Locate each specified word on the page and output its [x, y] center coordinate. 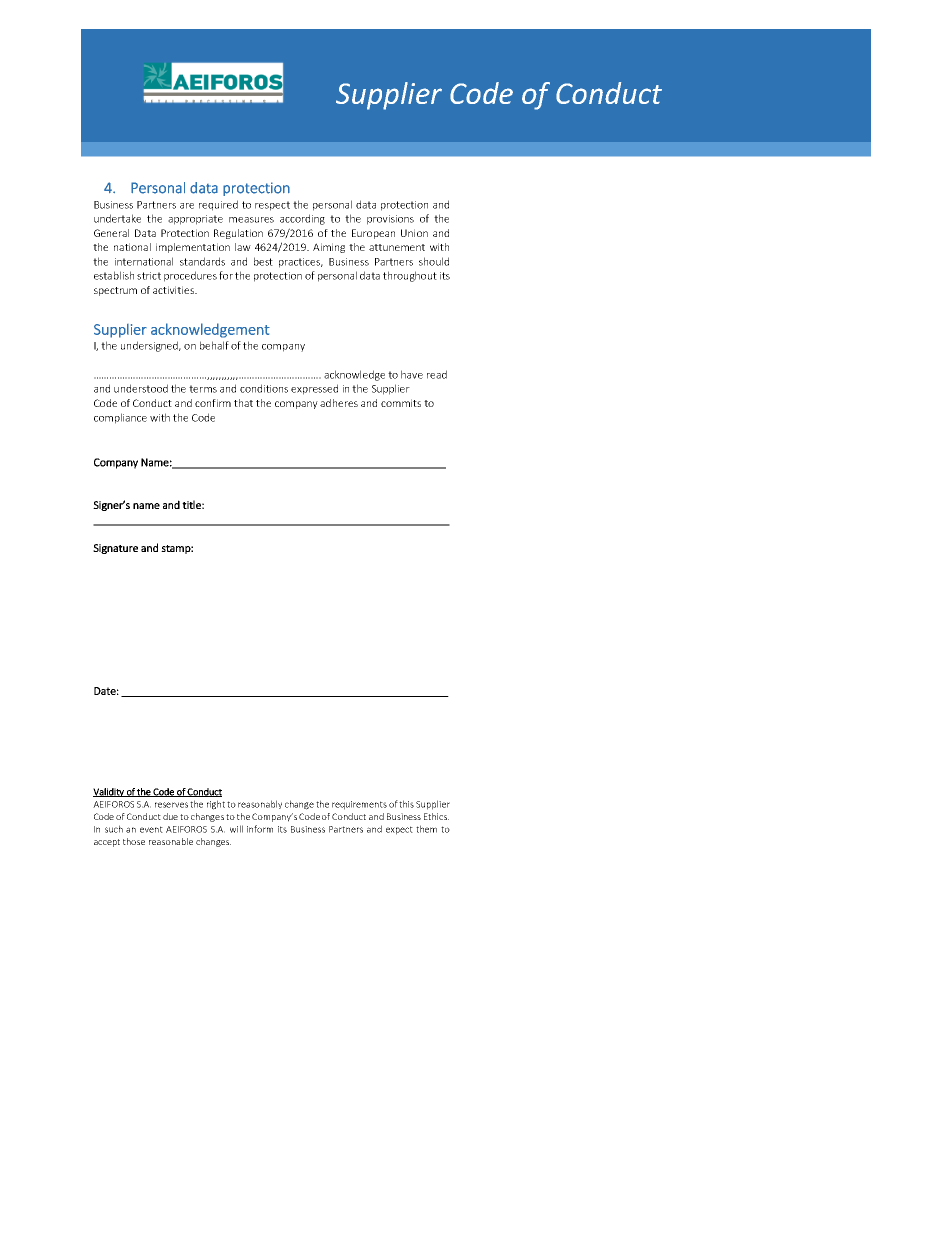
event [151, 829]
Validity [109, 792]
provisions [390, 220]
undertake [117, 218]
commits [401, 403]
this [406, 804]
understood [141, 388]
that [243, 403]
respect [272, 206]
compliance [120, 418]
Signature [115, 549]
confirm [213, 403]
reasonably [260, 804]
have [412, 374]
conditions [264, 388]
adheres [339, 403]
